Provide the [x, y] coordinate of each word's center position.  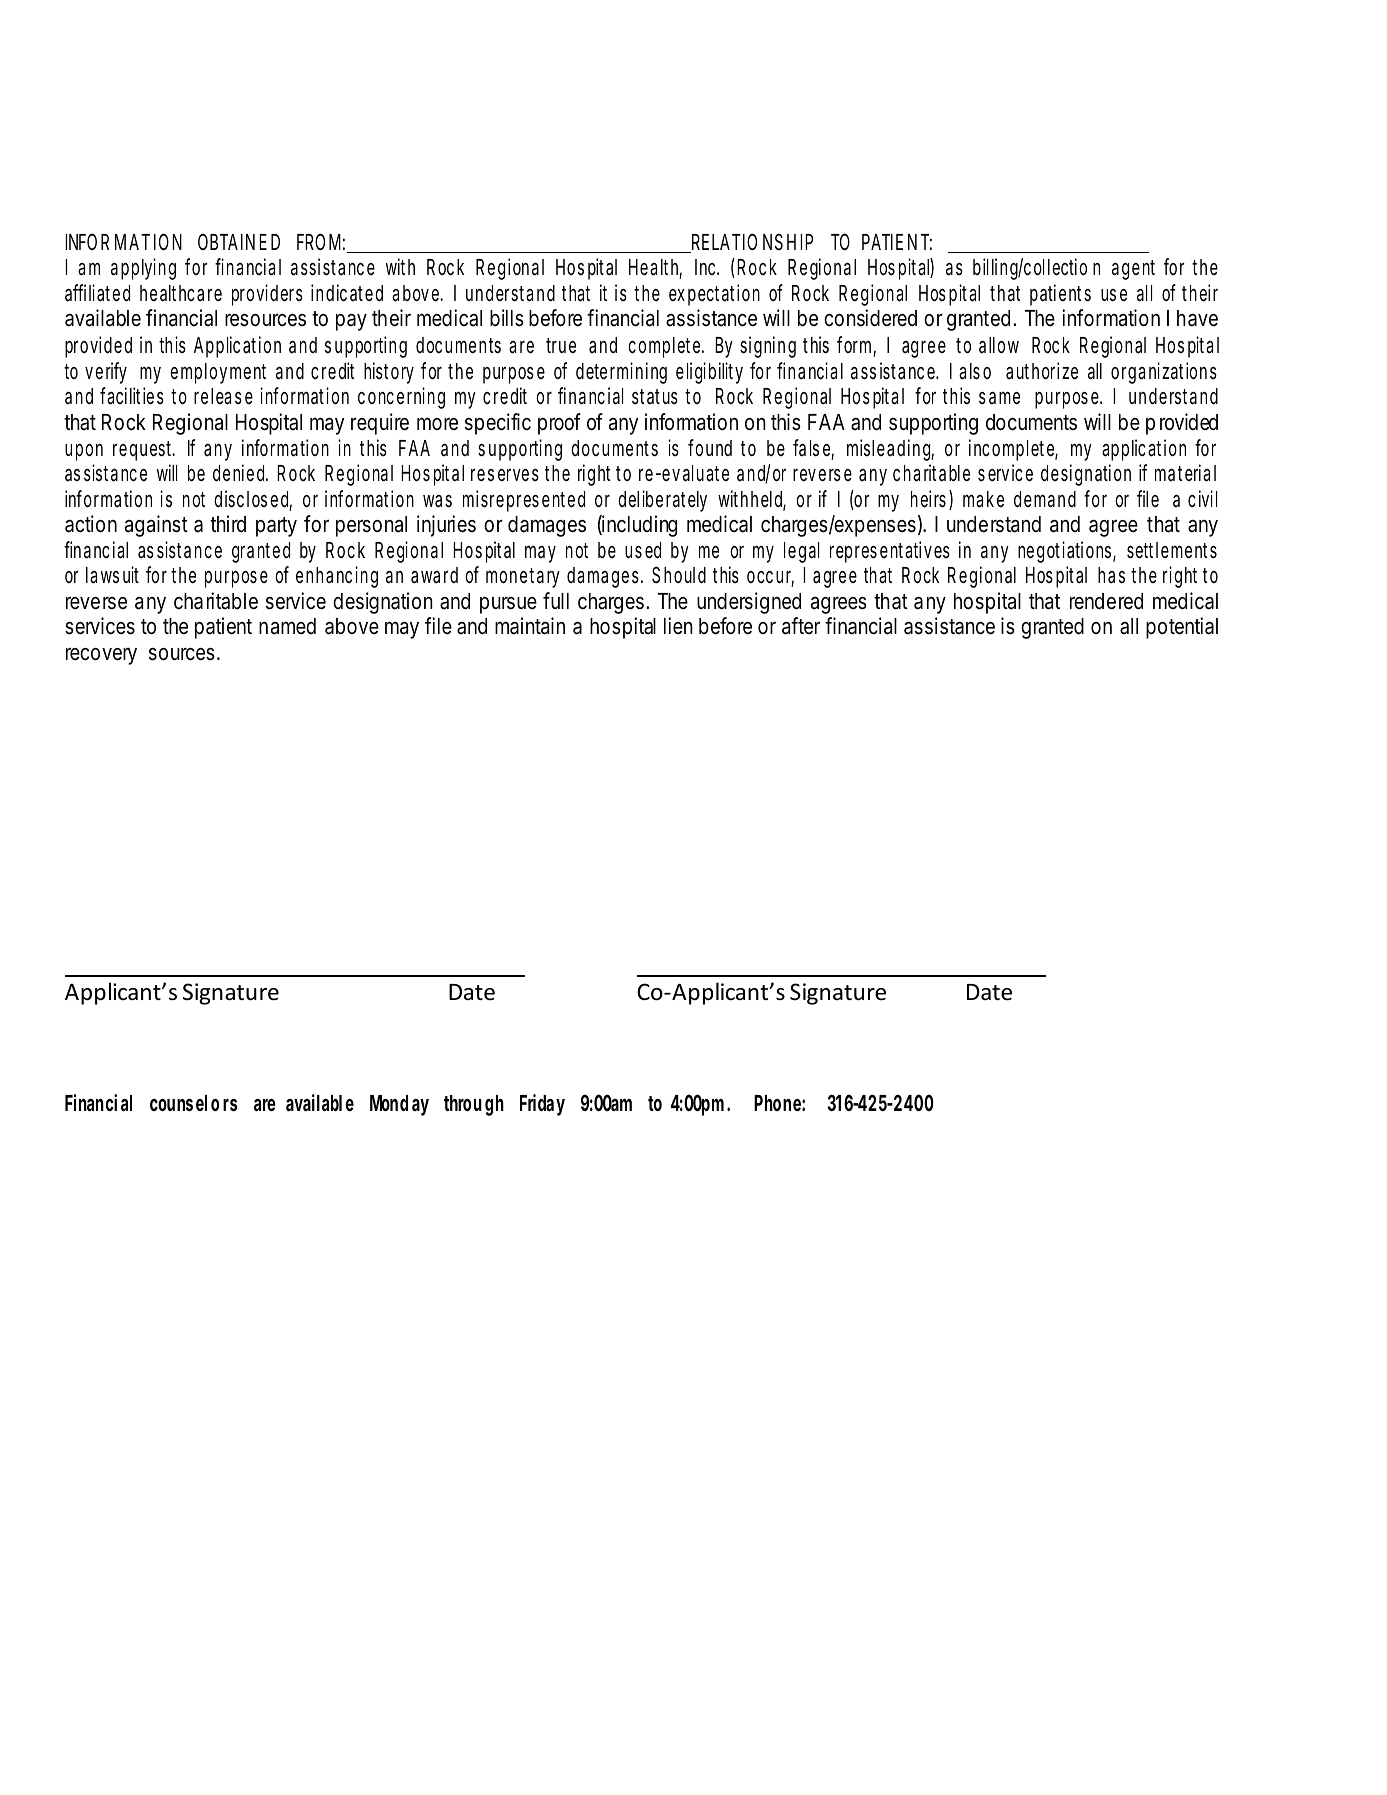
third [228, 524]
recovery [101, 656]
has [1111, 575]
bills [507, 318]
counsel [178, 1103]
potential [1182, 628]
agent [1133, 270]
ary [548, 579]
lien [678, 626]
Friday [542, 1105]
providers [267, 295]
